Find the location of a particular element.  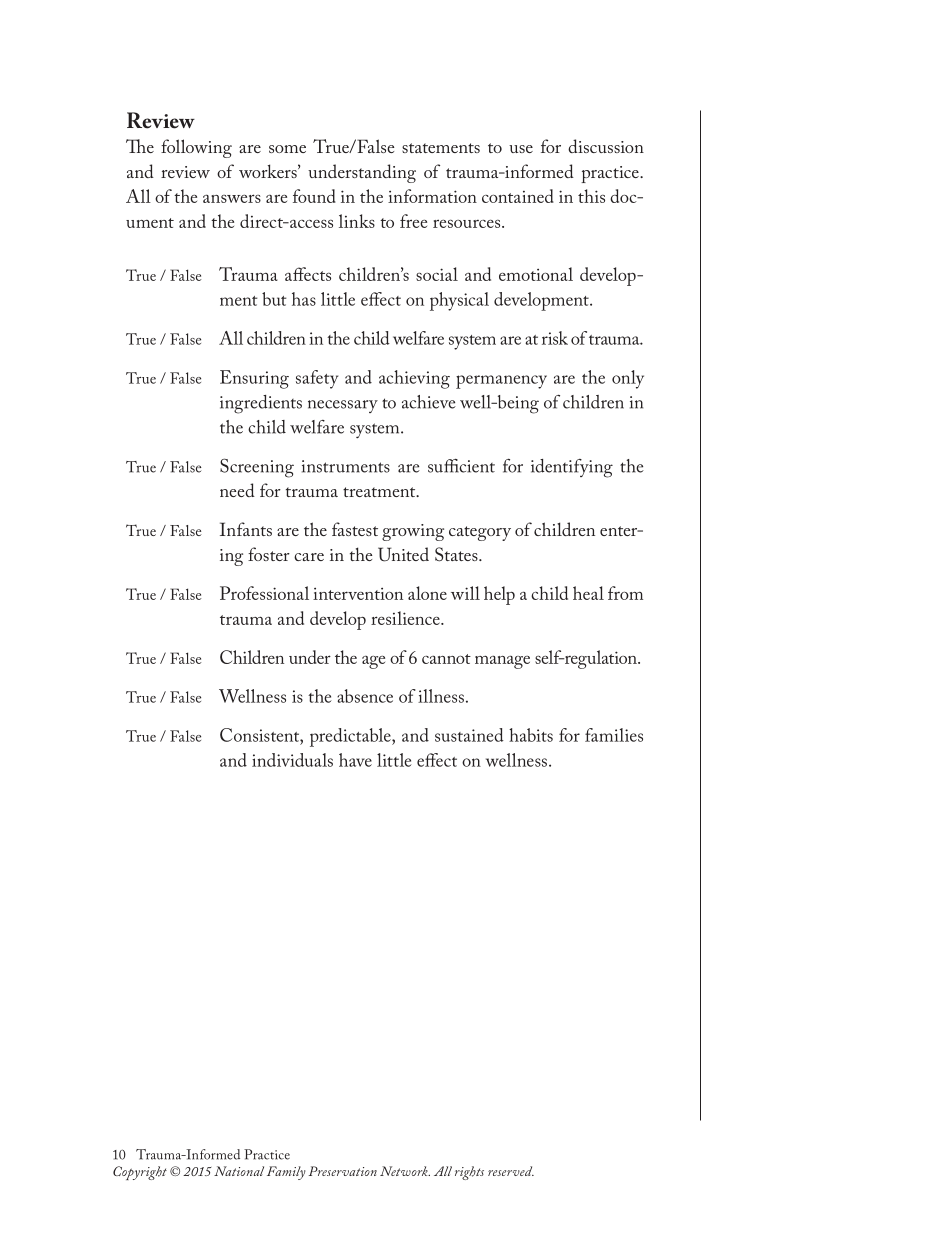

following is located at coordinates (196, 148).
